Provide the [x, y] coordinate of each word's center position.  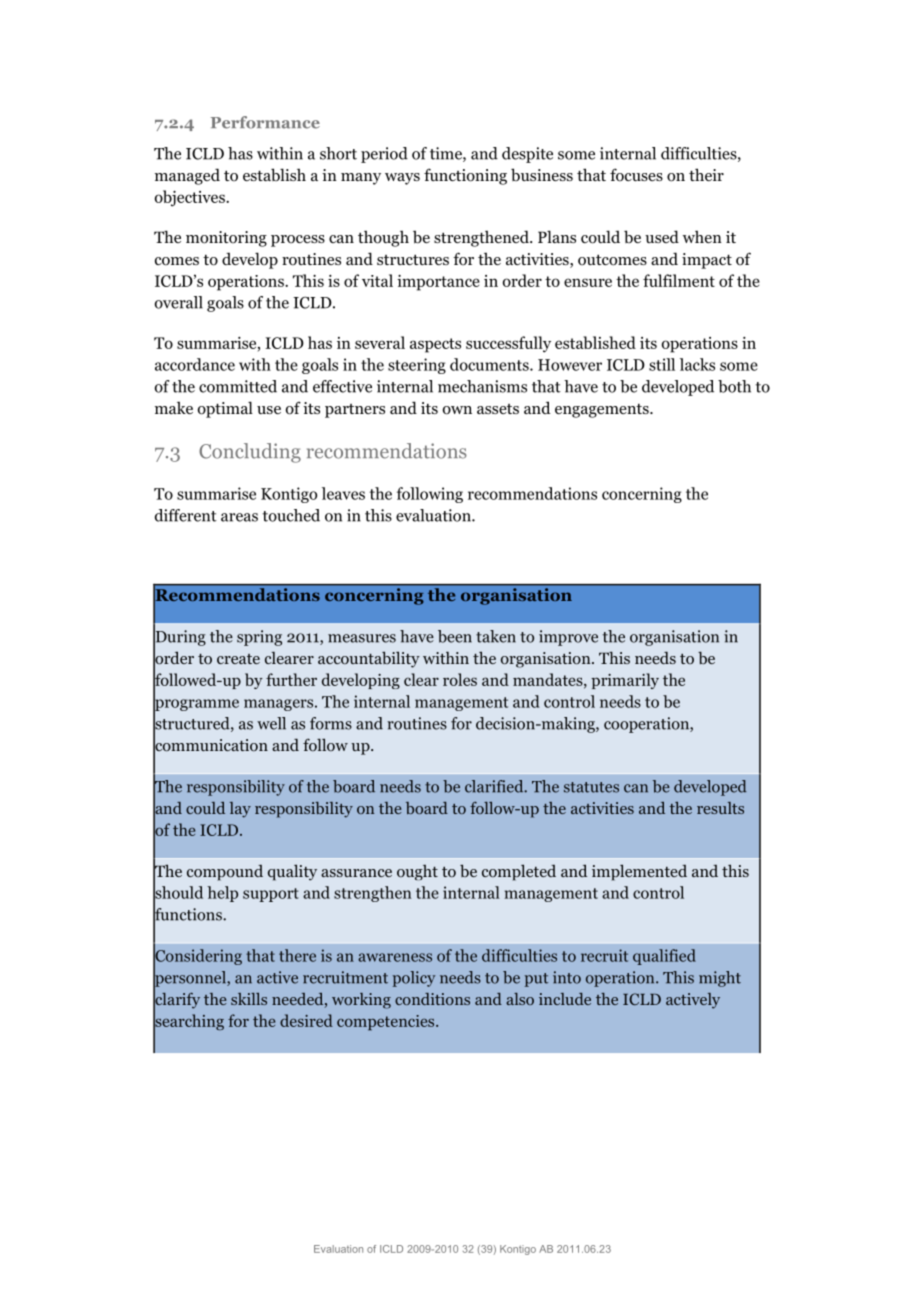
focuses [636, 175]
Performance [265, 122]
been [455, 636]
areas [239, 517]
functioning [465, 176]
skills [249, 999]
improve [568, 638]
